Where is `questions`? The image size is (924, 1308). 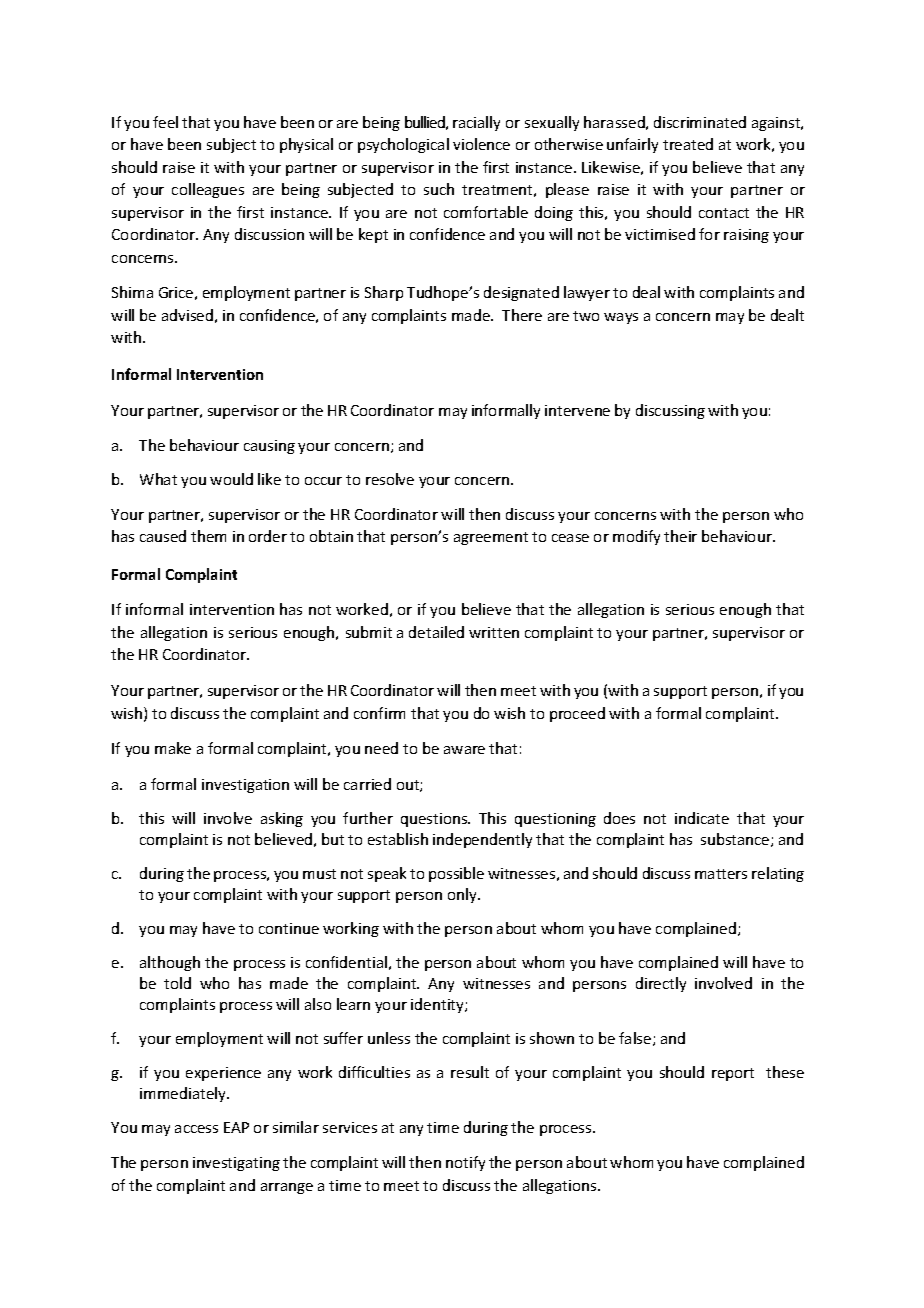 questions is located at coordinates (435, 820).
